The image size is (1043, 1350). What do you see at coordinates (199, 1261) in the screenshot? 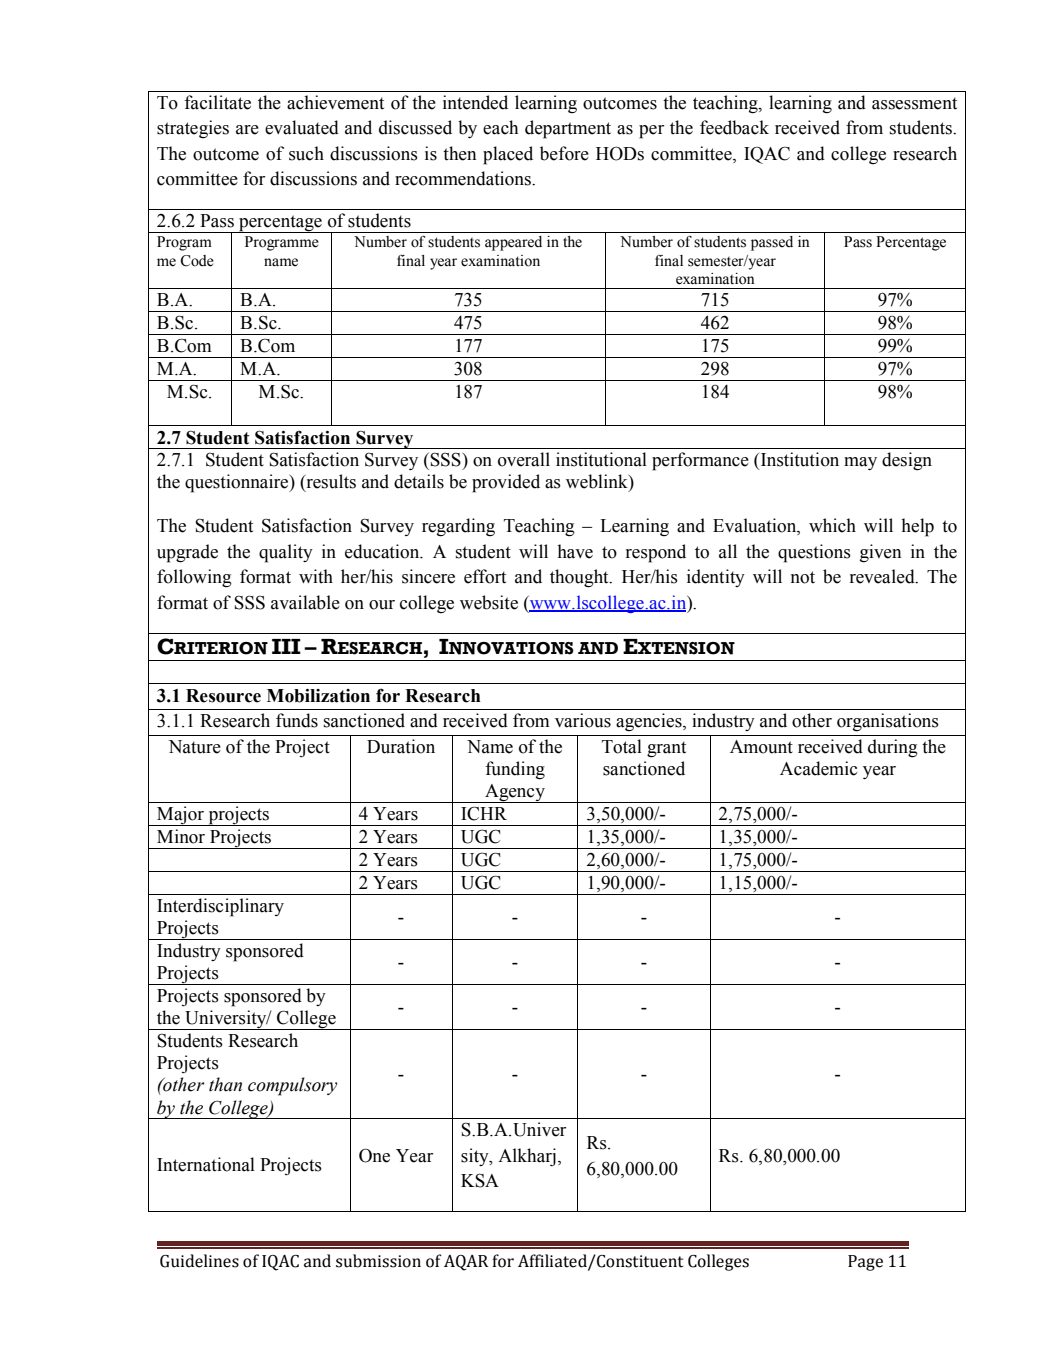
I see `Guidelines` at bounding box center [199, 1261].
